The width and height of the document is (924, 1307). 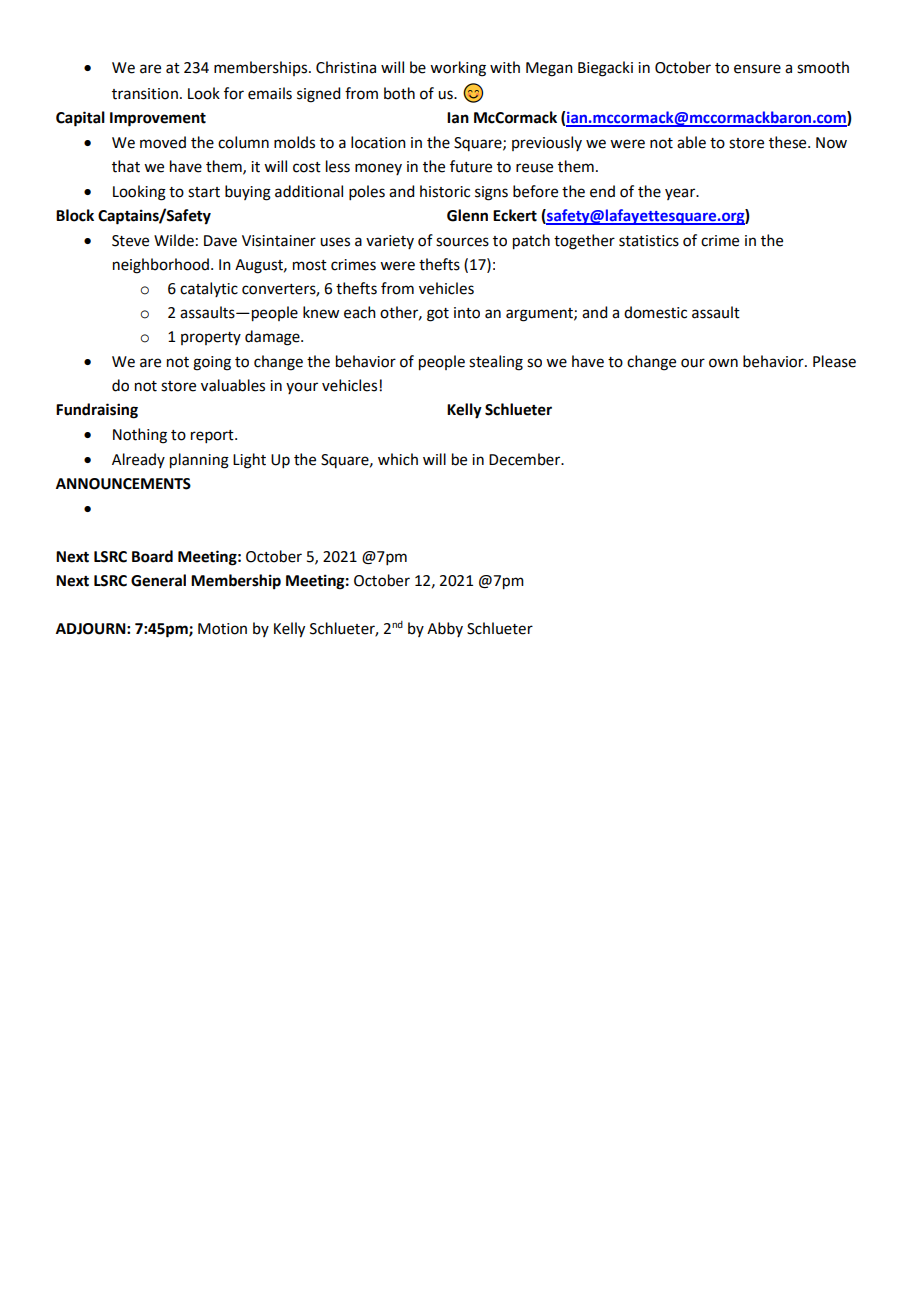 What do you see at coordinates (757, 69) in the document?
I see `ensure` at bounding box center [757, 69].
